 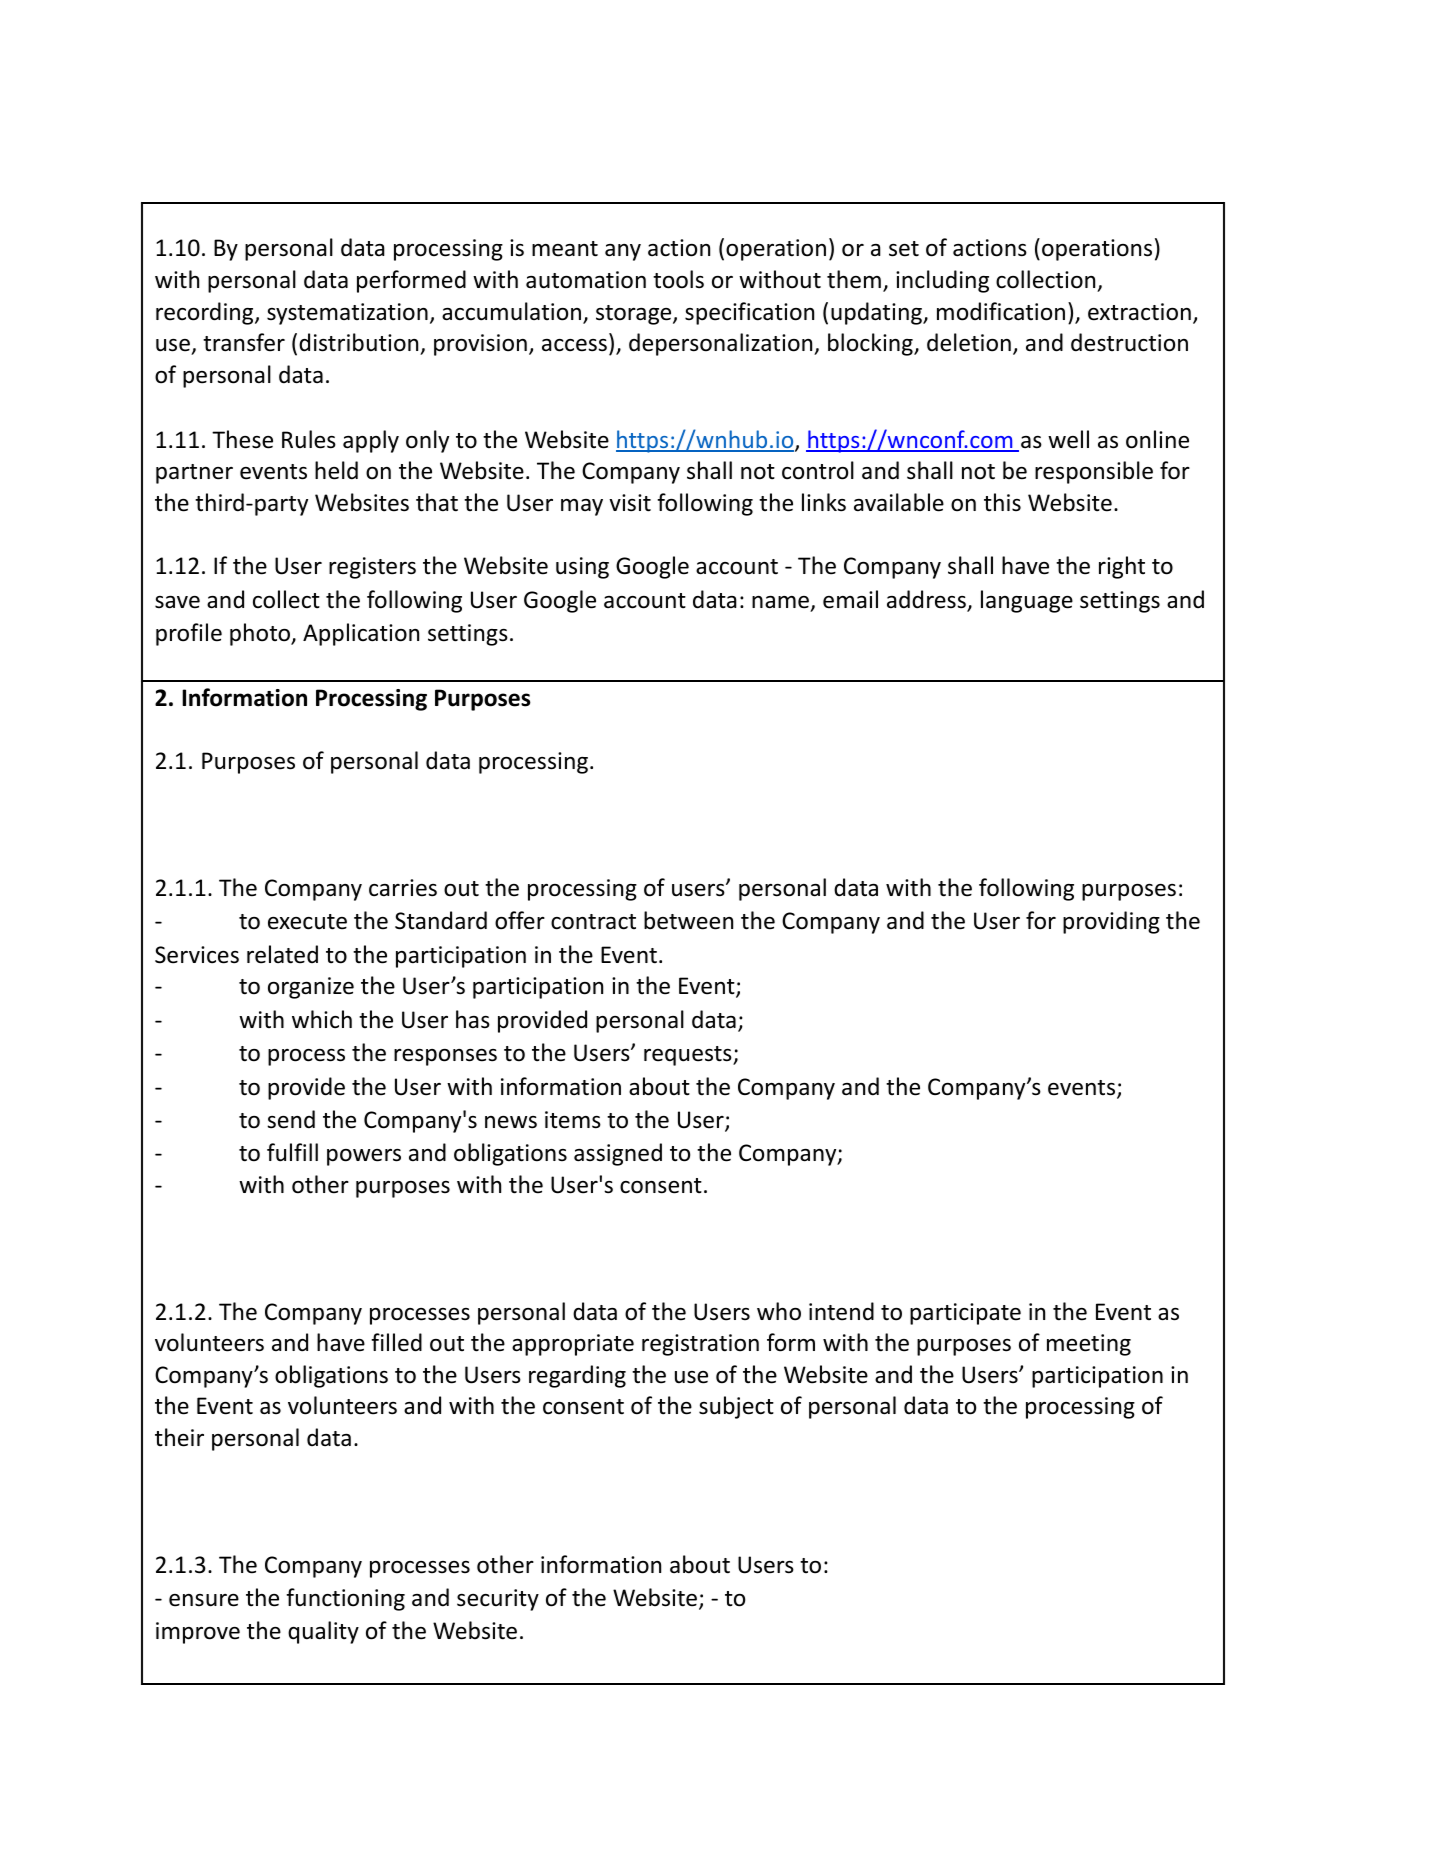 What do you see at coordinates (282, 954) in the image?
I see `related` at bounding box center [282, 954].
